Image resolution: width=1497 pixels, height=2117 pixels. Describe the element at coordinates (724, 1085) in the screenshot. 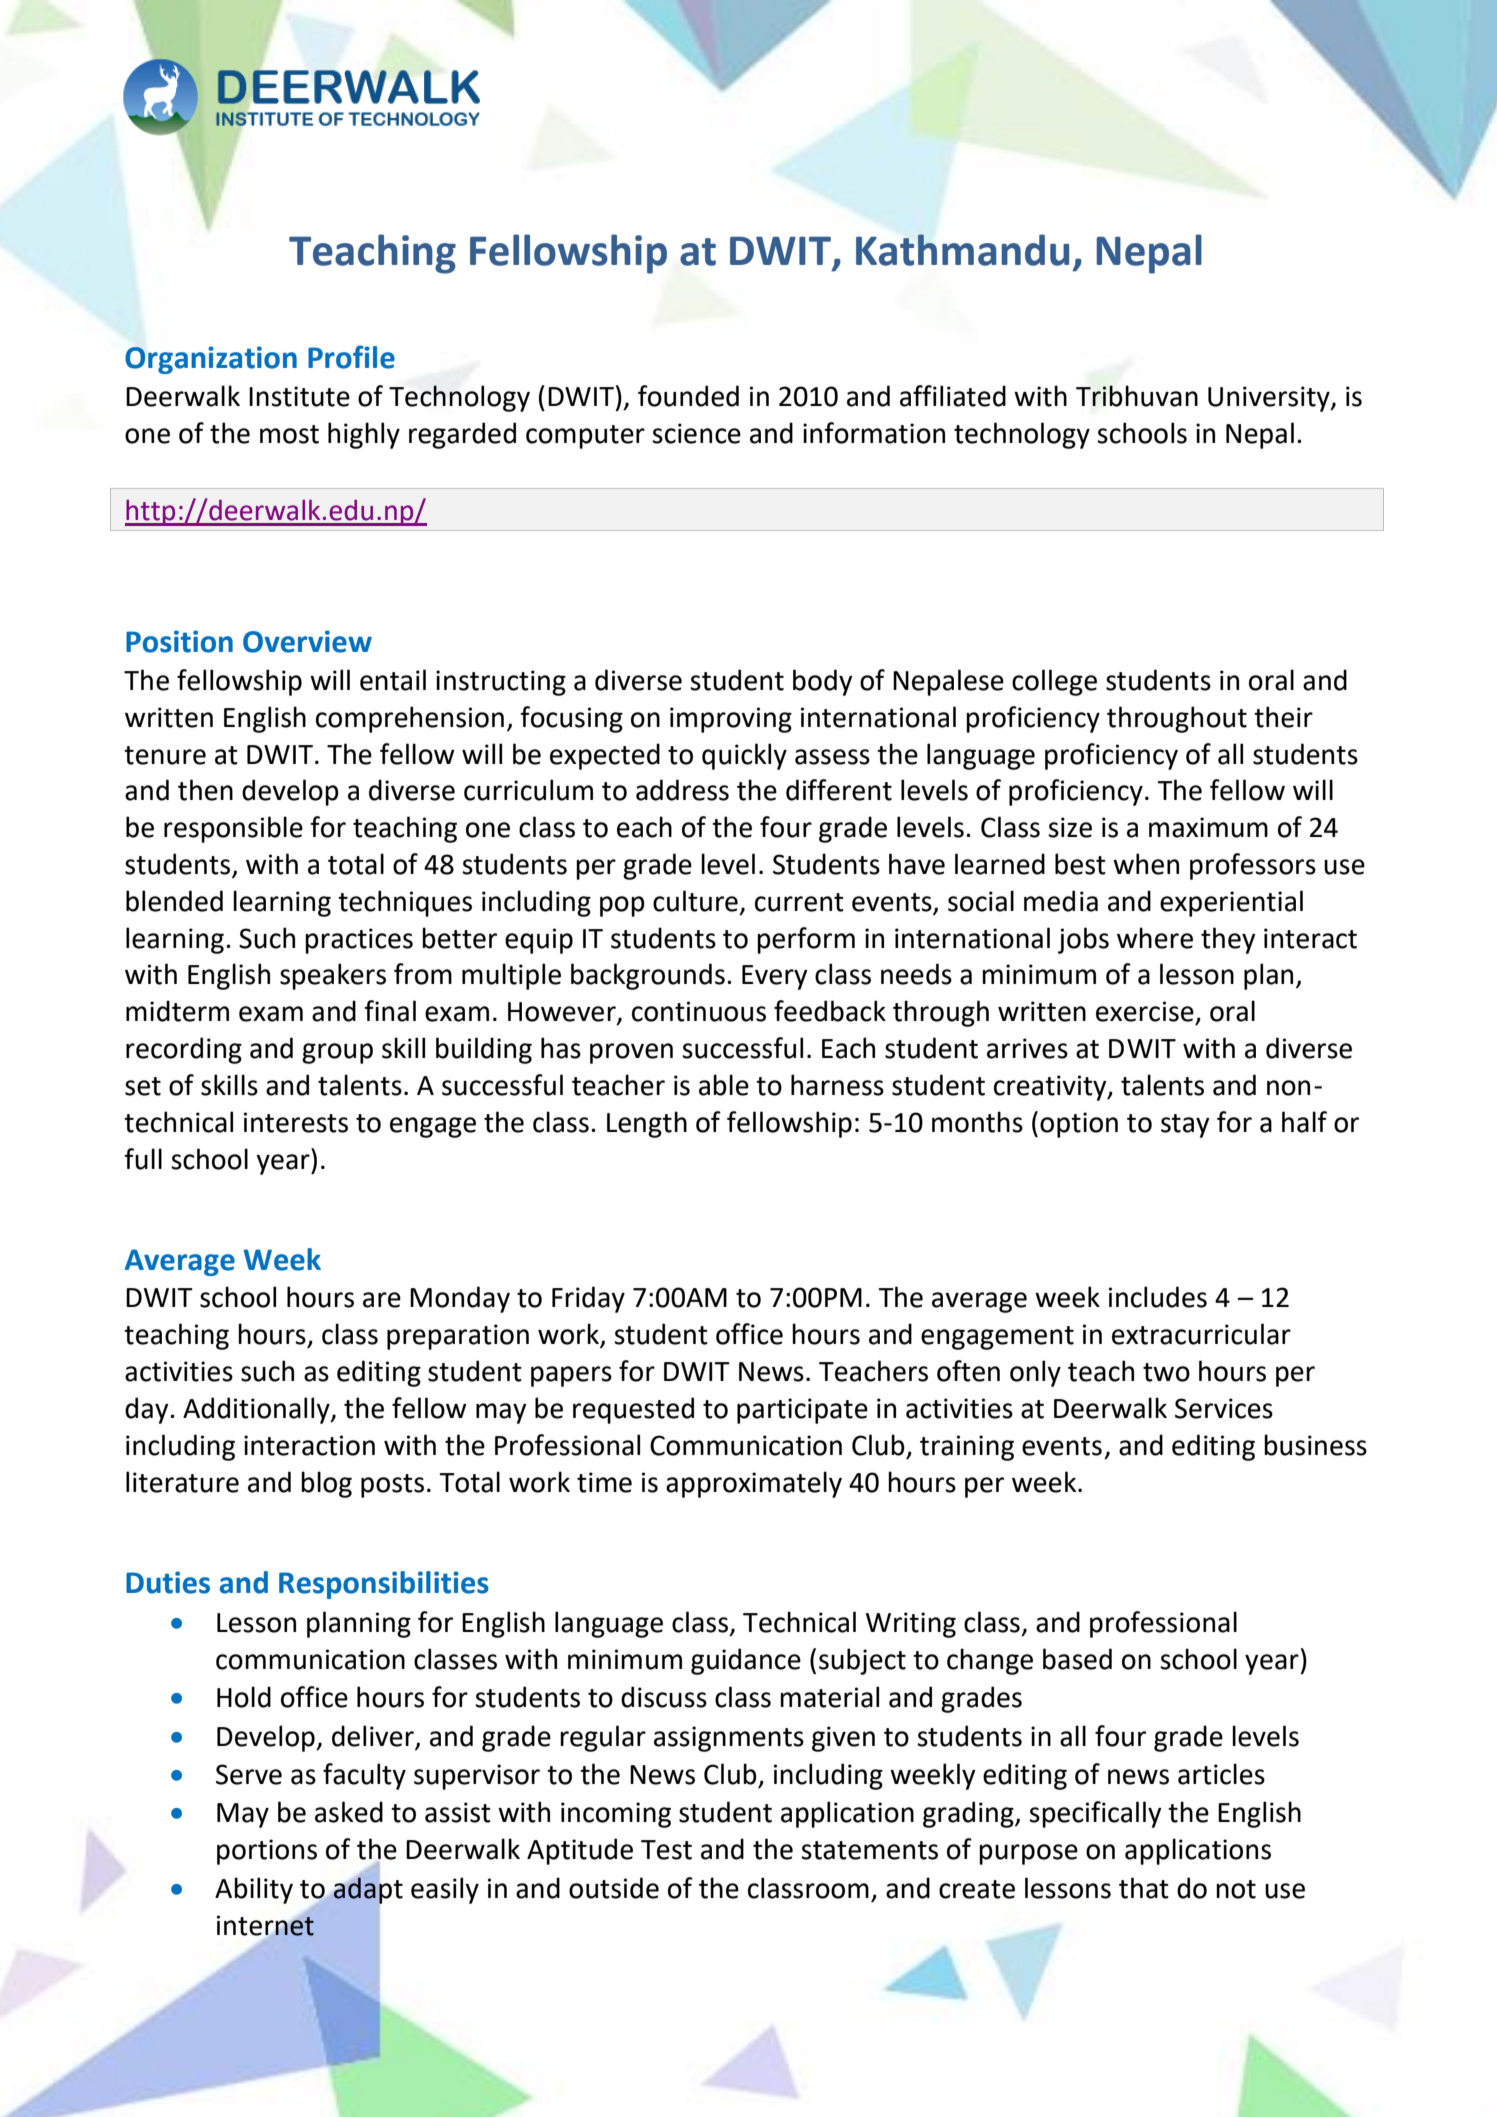

I see `able` at that location.
